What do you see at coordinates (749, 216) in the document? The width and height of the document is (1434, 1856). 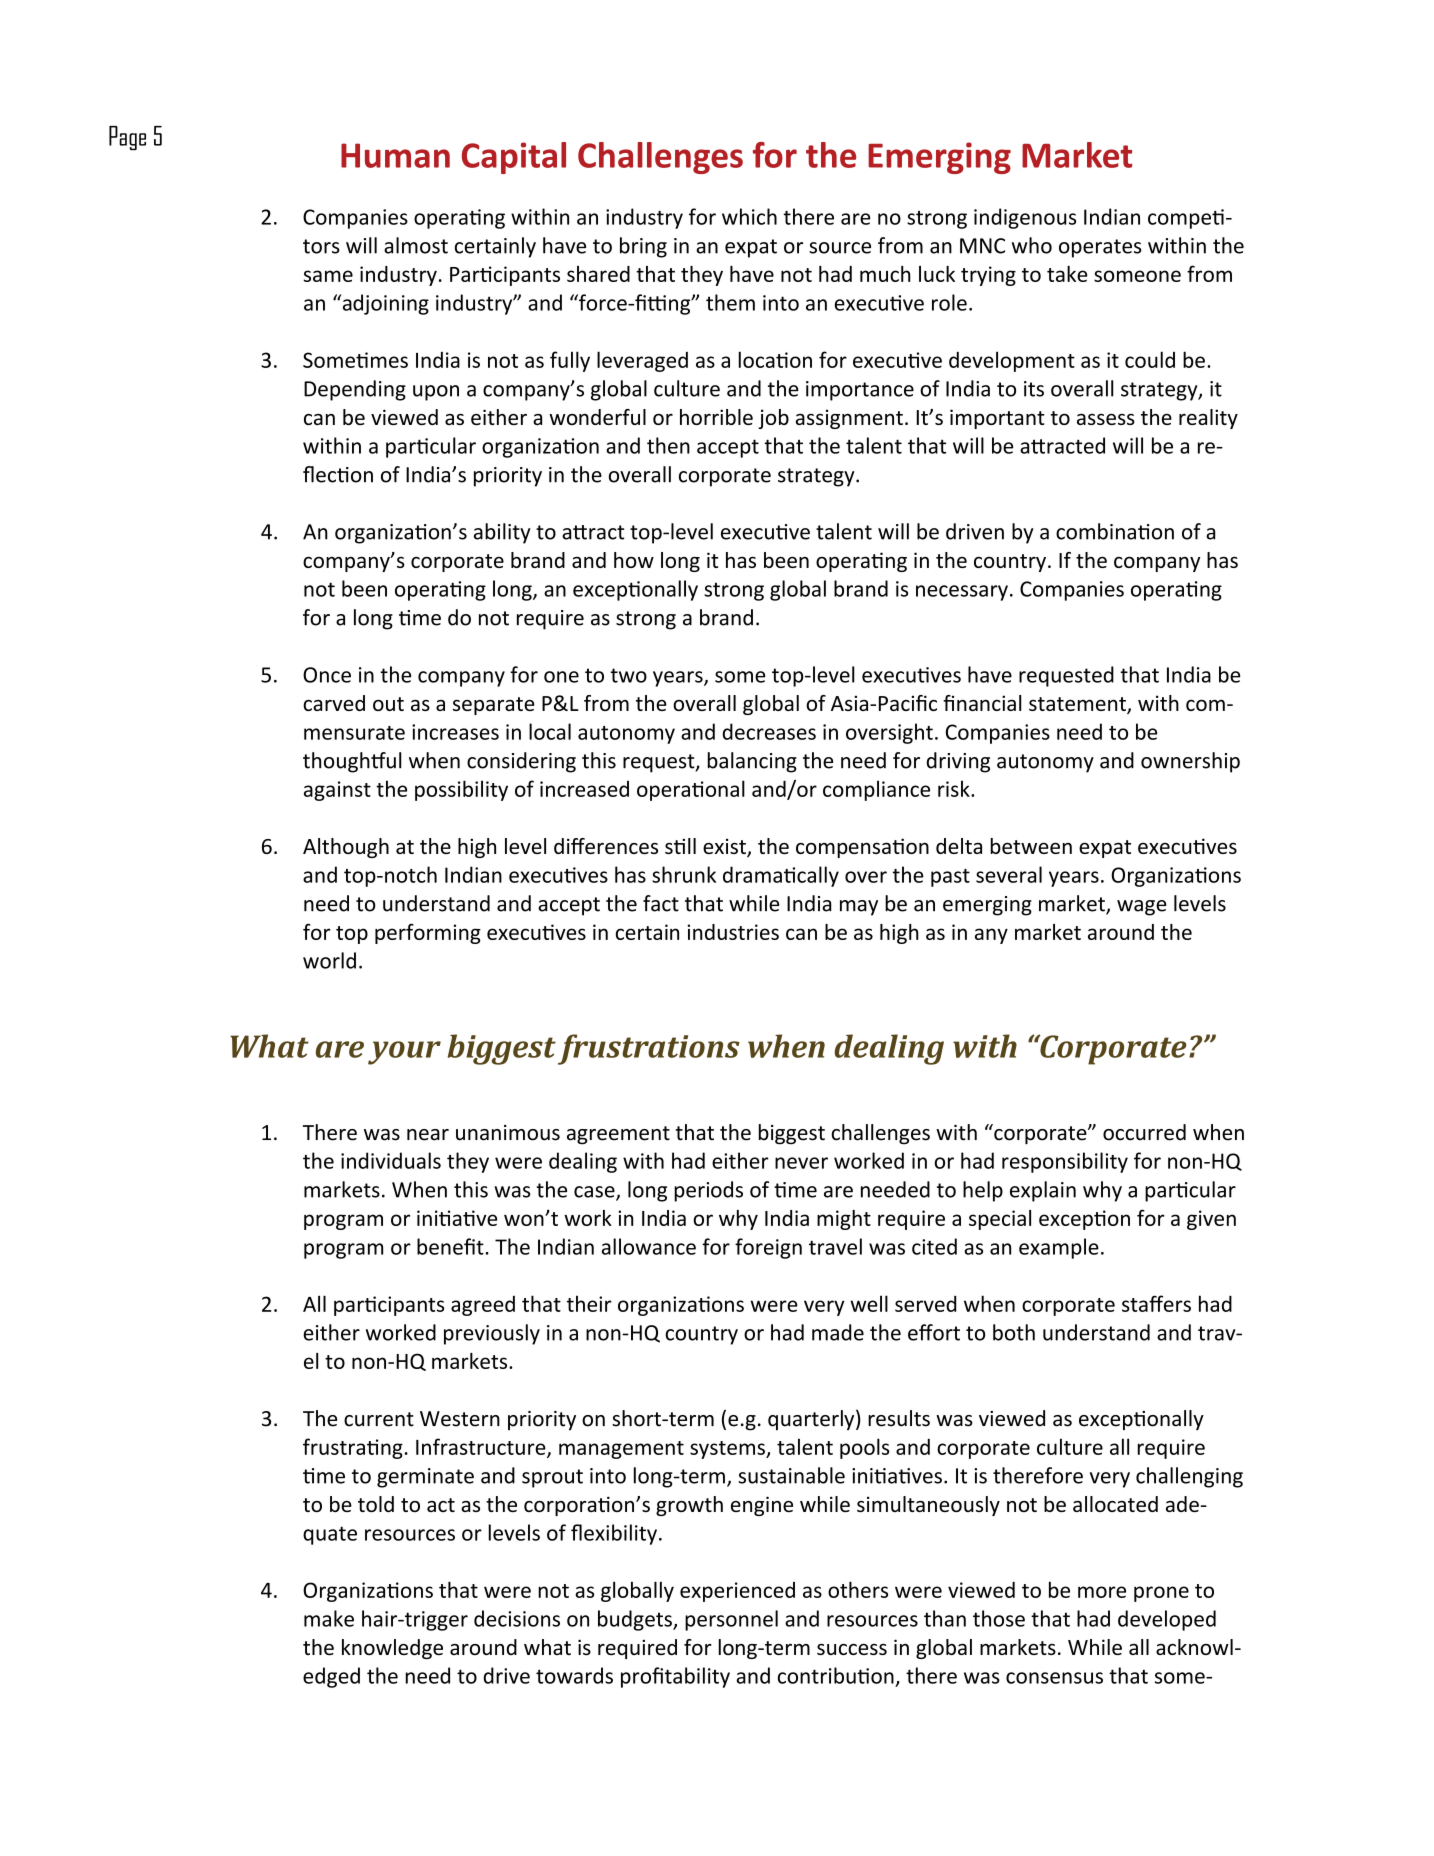 I see `which` at bounding box center [749, 216].
